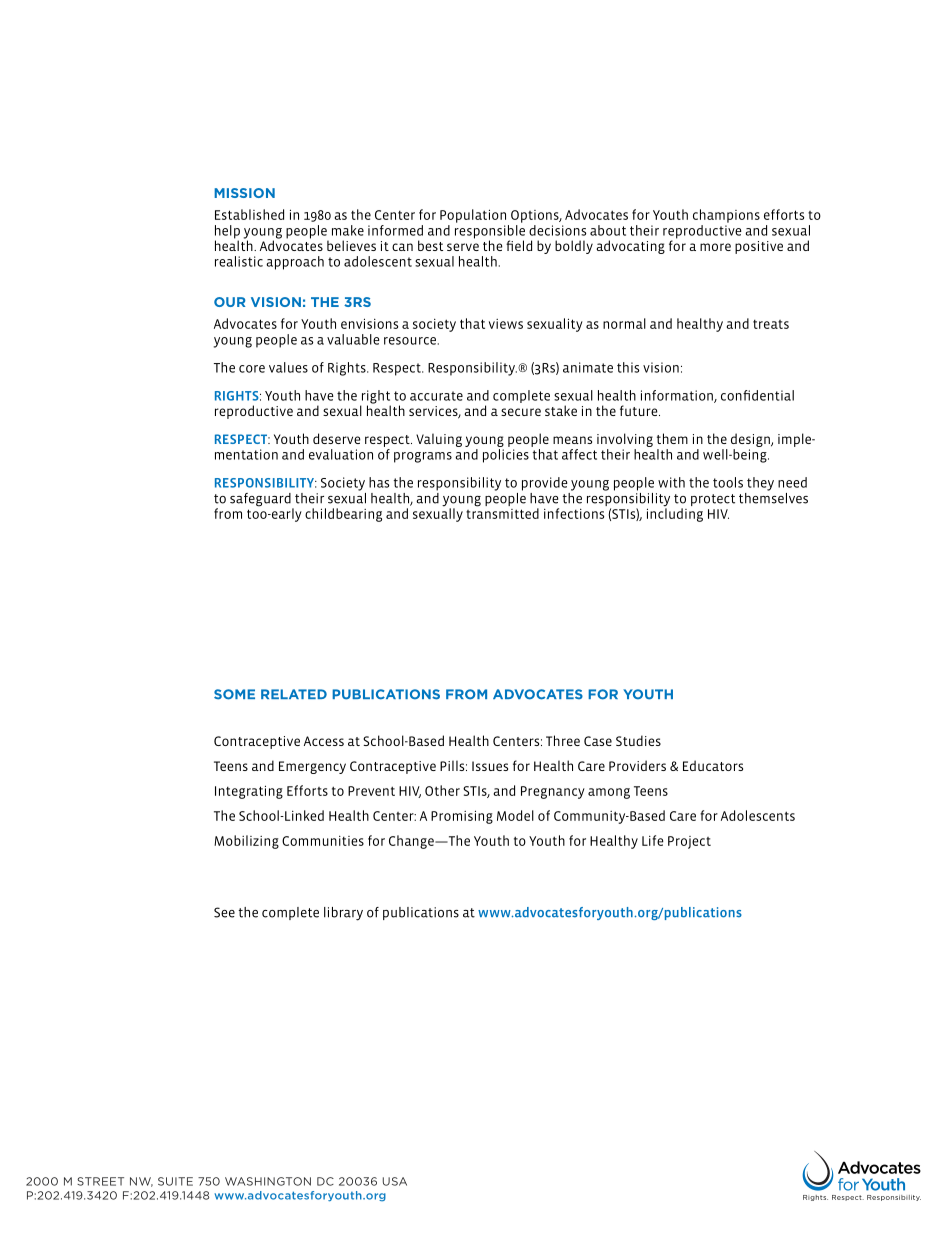 The height and width of the screenshot is (1233, 952). I want to click on help, so click(227, 233).
